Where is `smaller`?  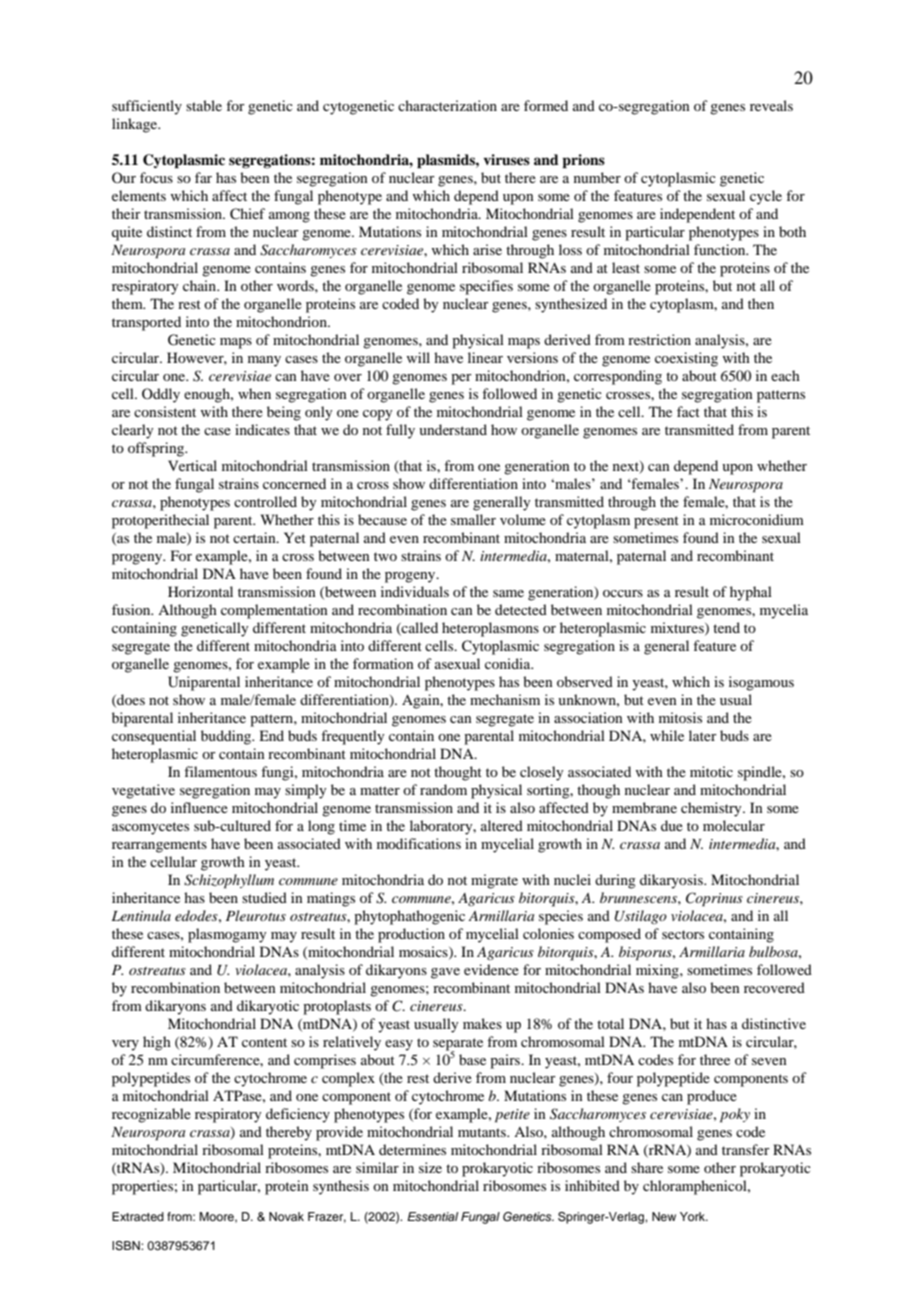
smaller is located at coordinates (473, 519).
